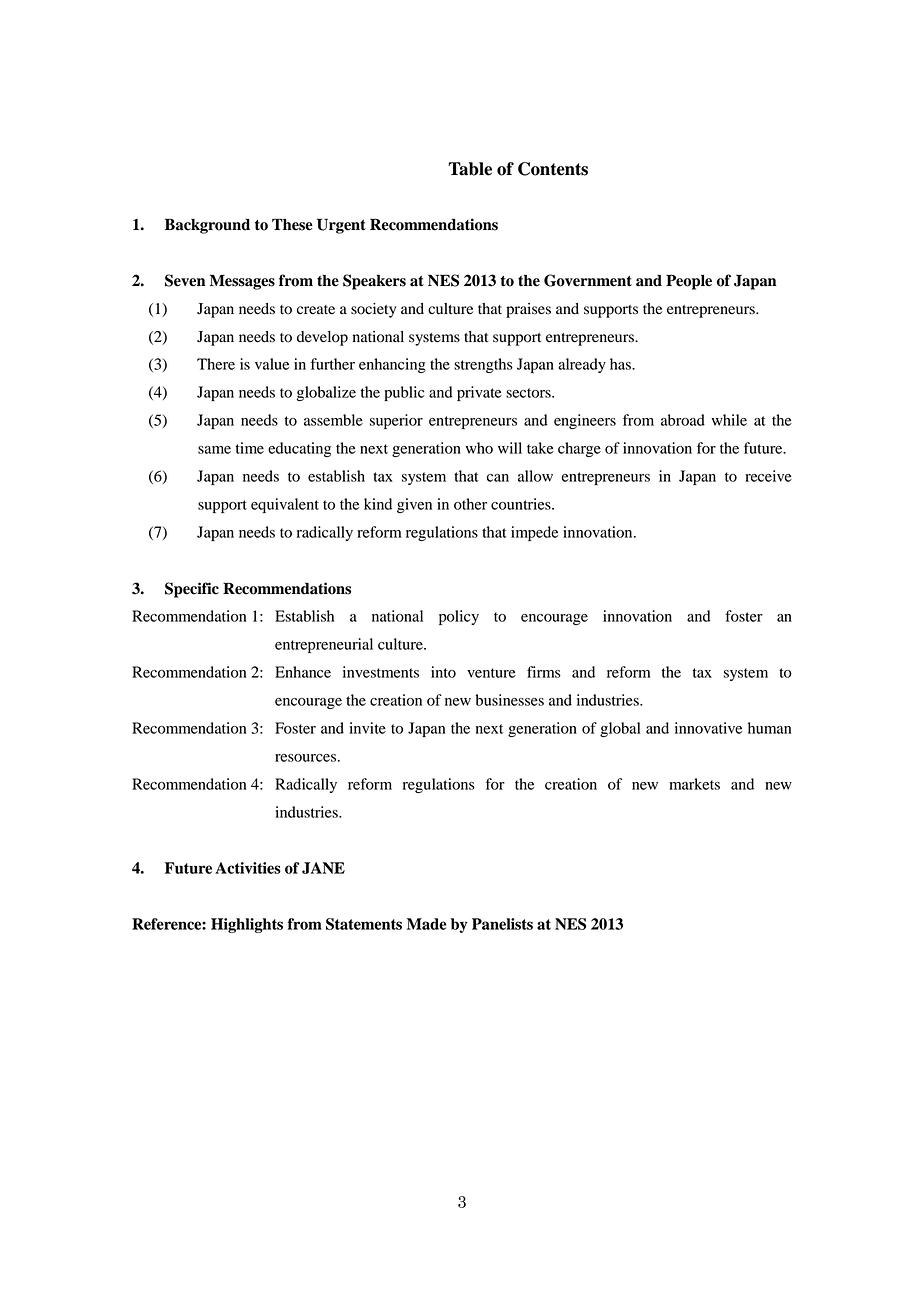 Image resolution: width=924 pixels, height=1308 pixels. Describe the element at coordinates (768, 476) in the screenshot. I see `receive` at that location.
